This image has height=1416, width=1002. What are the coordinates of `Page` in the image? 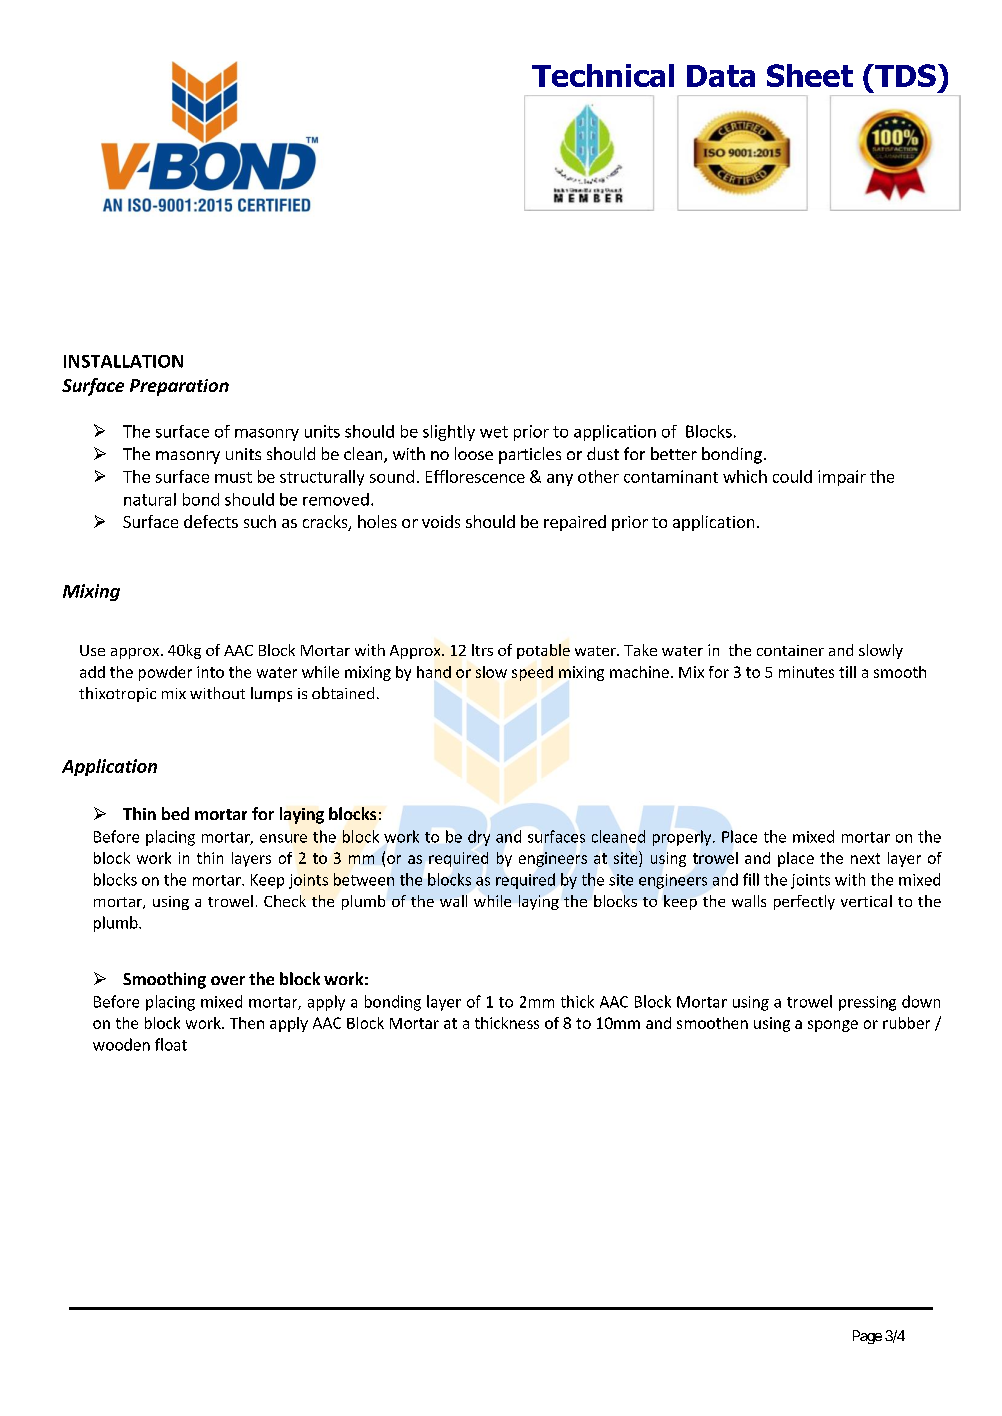 It's located at (867, 1337).
